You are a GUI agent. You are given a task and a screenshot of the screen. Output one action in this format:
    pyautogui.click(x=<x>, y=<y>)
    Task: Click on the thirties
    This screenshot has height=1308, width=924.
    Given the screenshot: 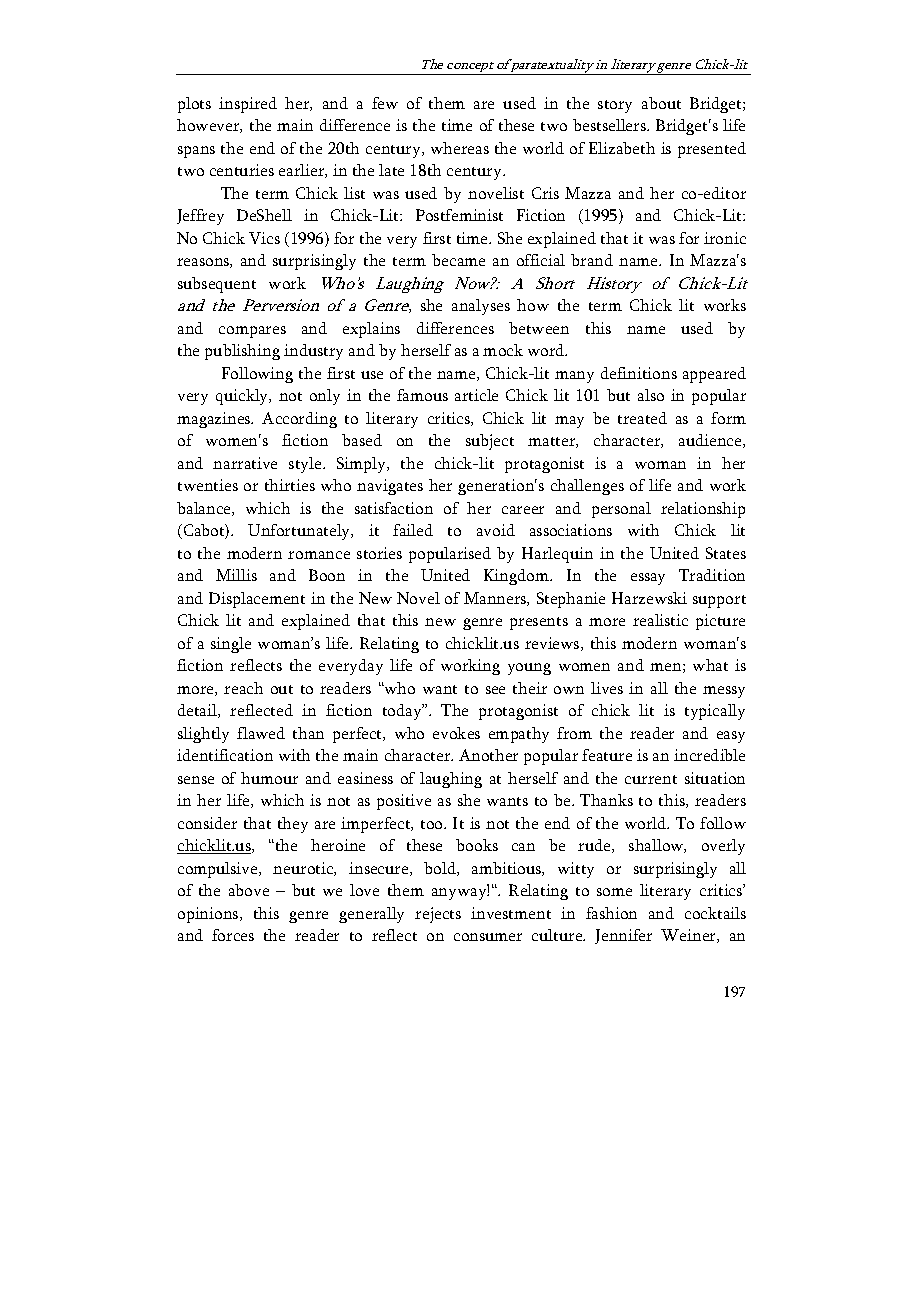 What is the action you would take?
    pyautogui.click(x=290, y=485)
